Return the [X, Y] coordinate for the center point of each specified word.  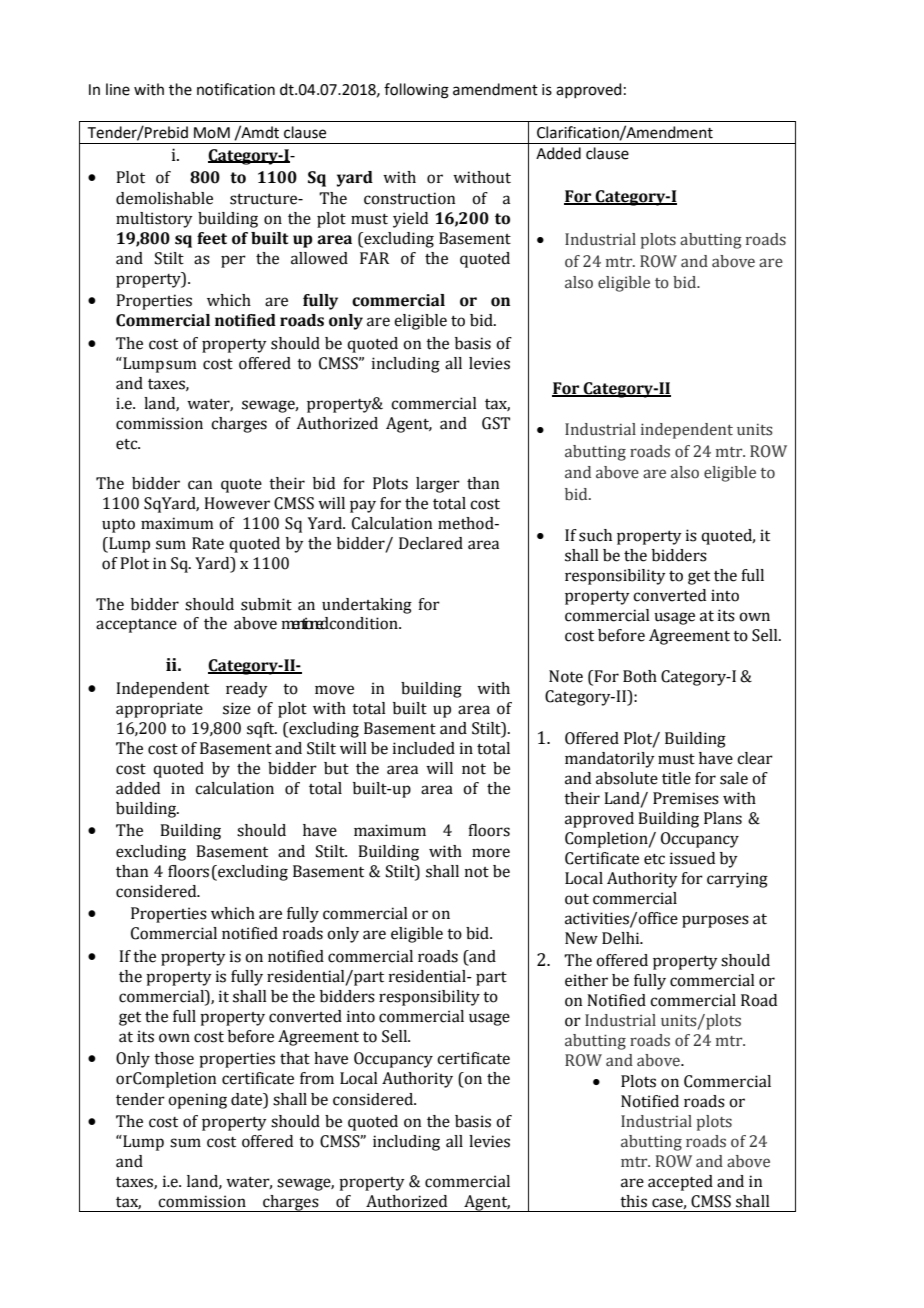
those [174, 1058]
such [595, 535]
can [200, 485]
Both [640, 676]
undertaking [367, 606]
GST [496, 423]
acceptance [136, 626]
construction [409, 198]
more [491, 853]
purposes [715, 921]
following [416, 91]
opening [197, 1101]
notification [236, 89]
